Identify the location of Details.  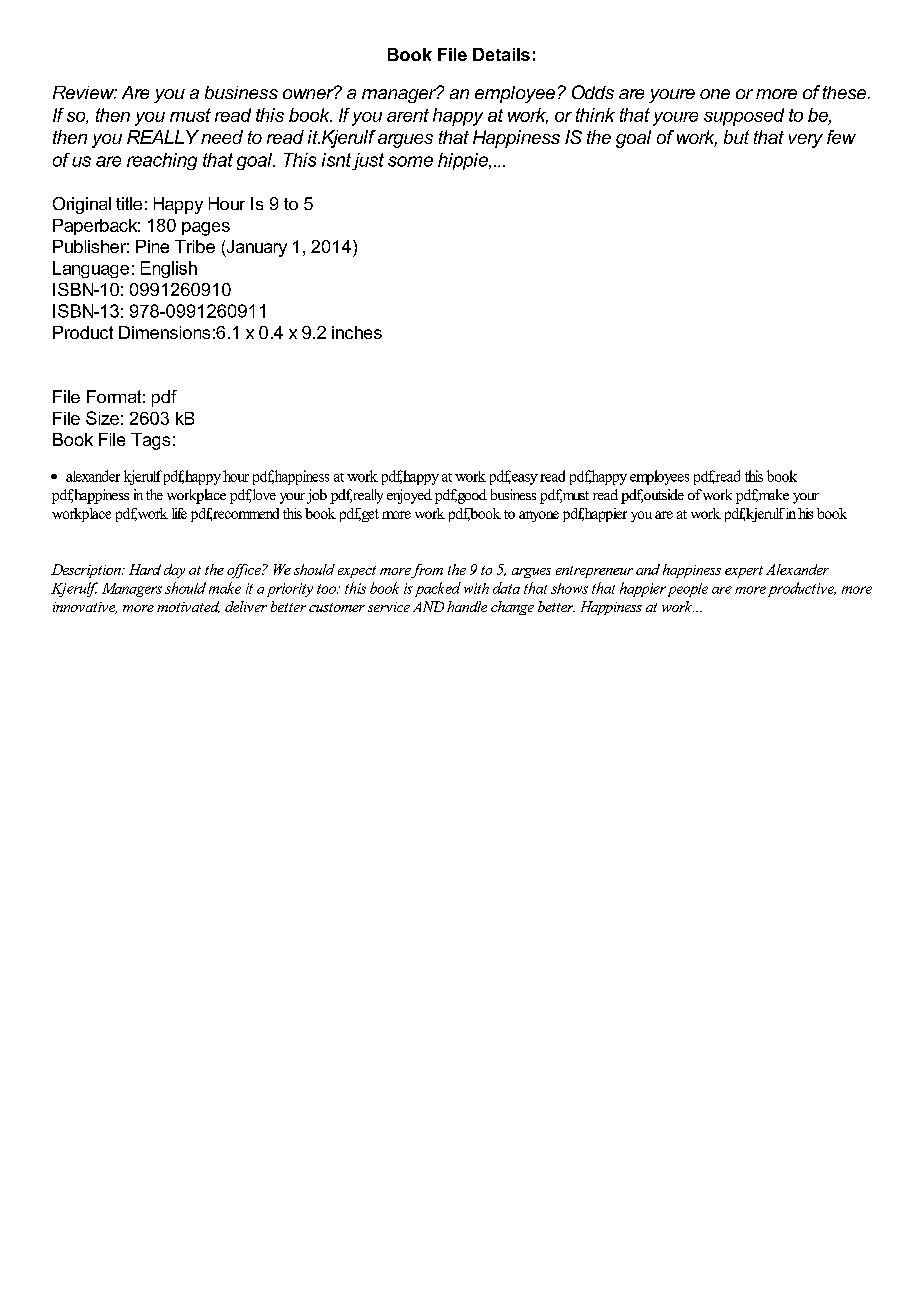
(501, 54).
